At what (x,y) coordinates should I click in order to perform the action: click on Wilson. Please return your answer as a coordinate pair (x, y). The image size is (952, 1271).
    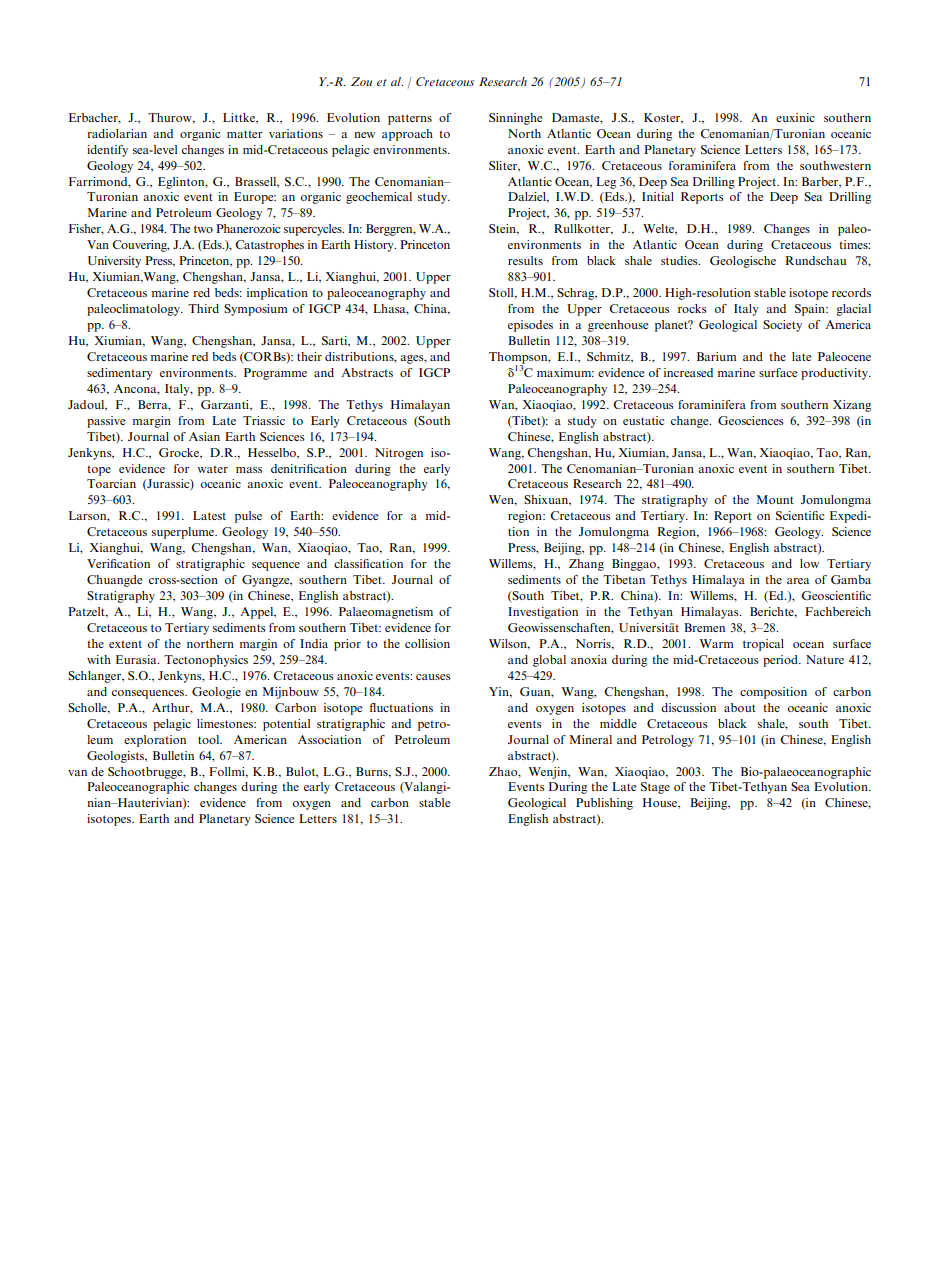
    Looking at the image, I should click on (509, 644).
